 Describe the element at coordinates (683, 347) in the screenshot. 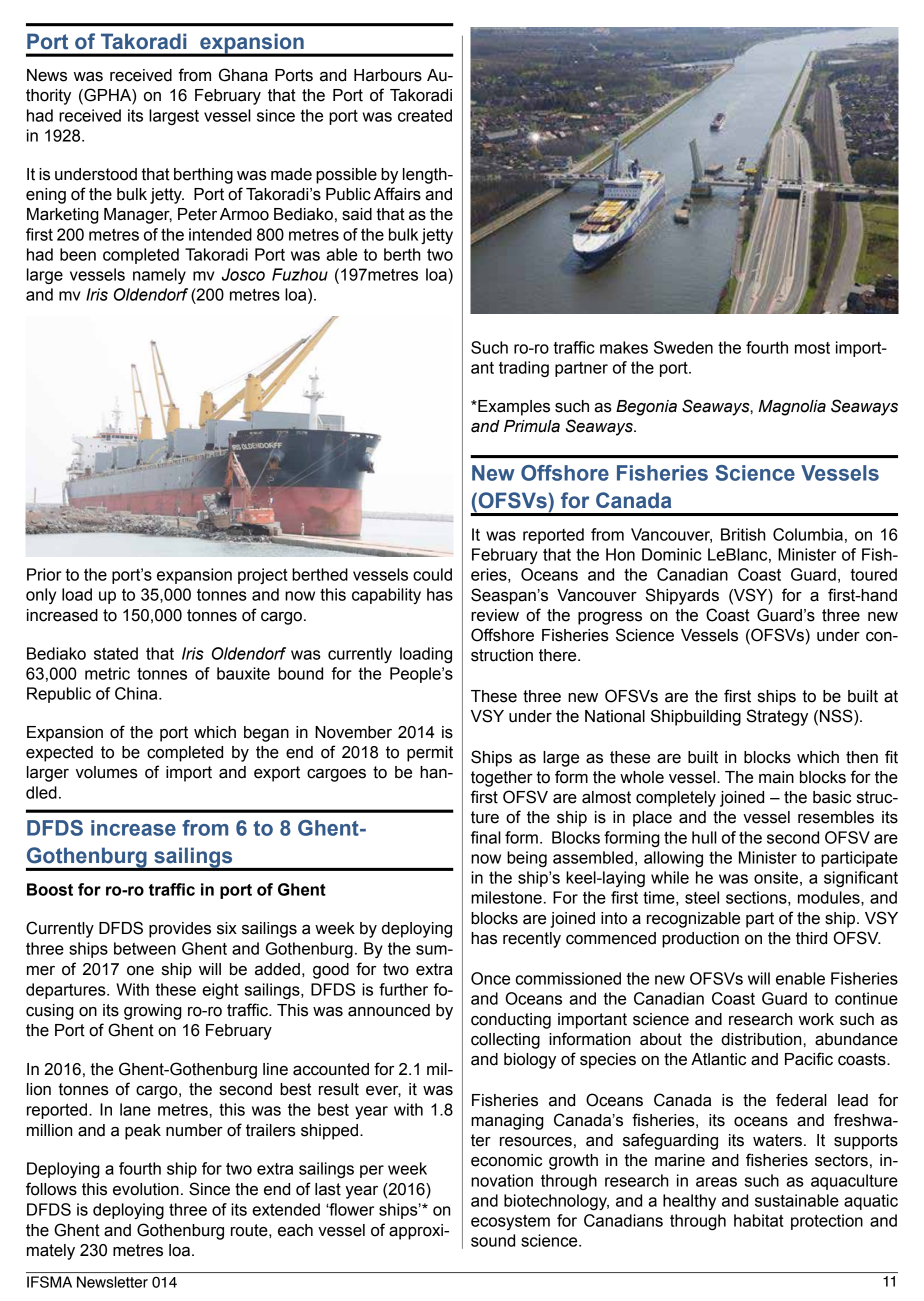

I see `Sweden` at that location.
